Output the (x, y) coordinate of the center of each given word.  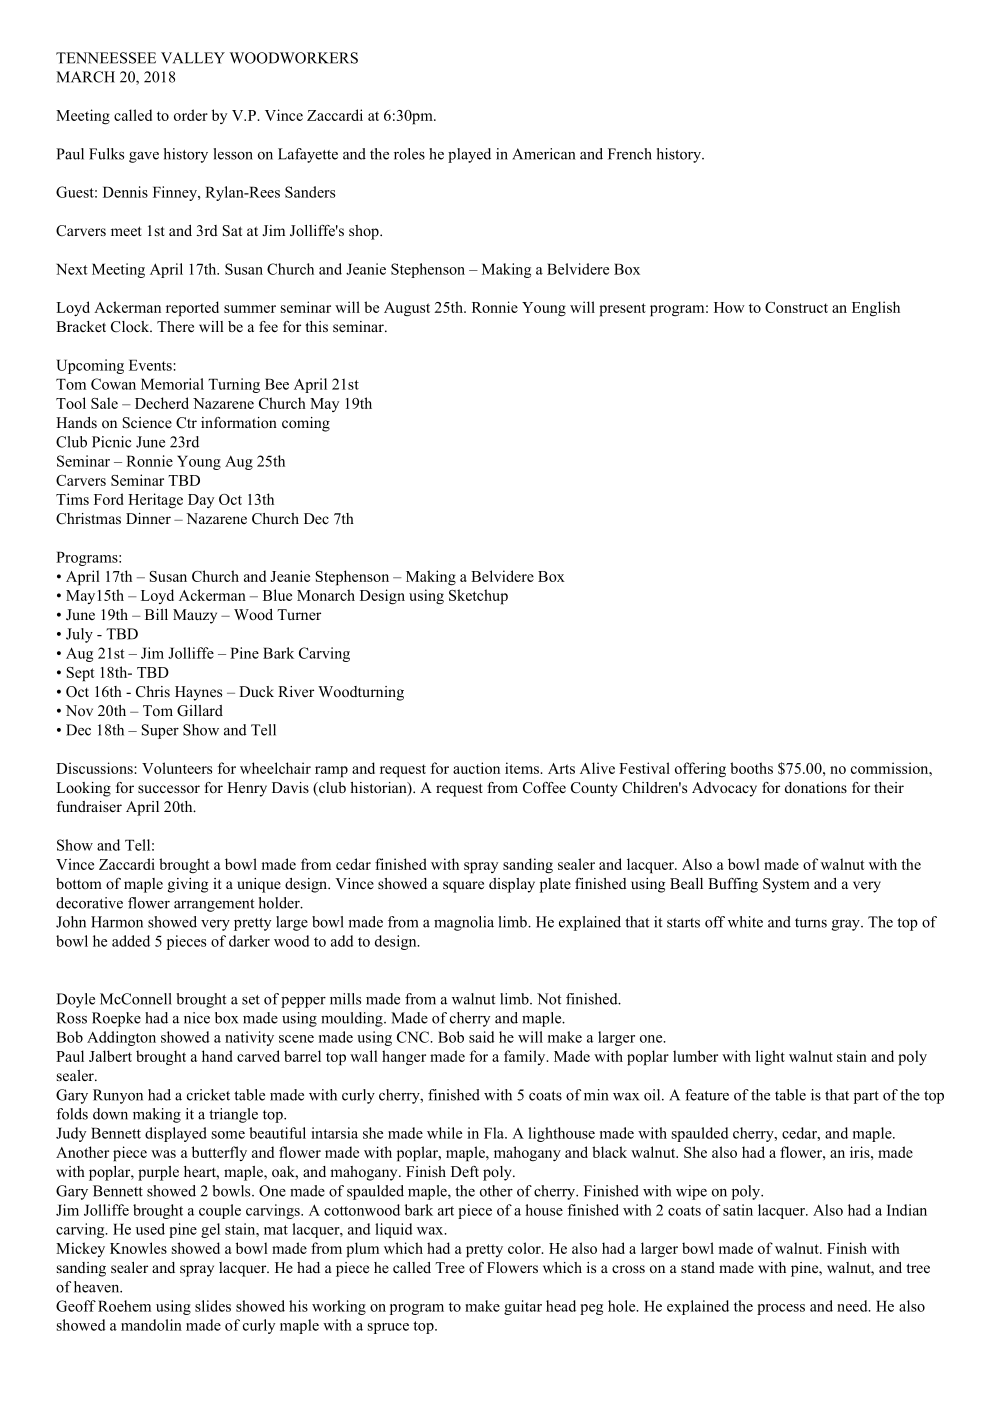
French (630, 154)
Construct (796, 307)
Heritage (155, 500)
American (544, 154)
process (781, 1309)
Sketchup (478, 597)
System (786, 885)
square (463, 887)
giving (188, 885)
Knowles (138, 1248)
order (191, 115)
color (525, 1248)
